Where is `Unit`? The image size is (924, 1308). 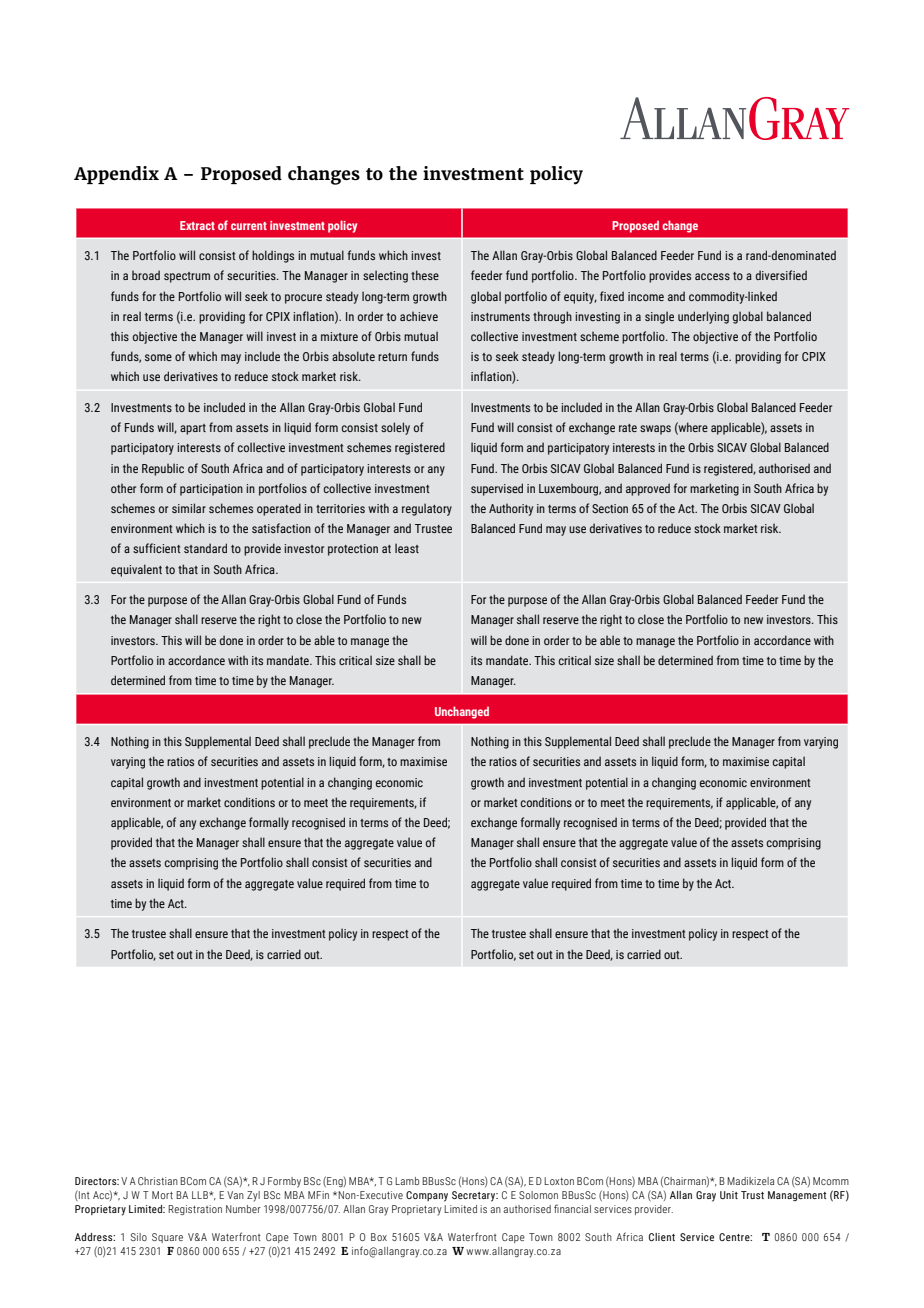
Unit is located at coordinates (729, 1195).
